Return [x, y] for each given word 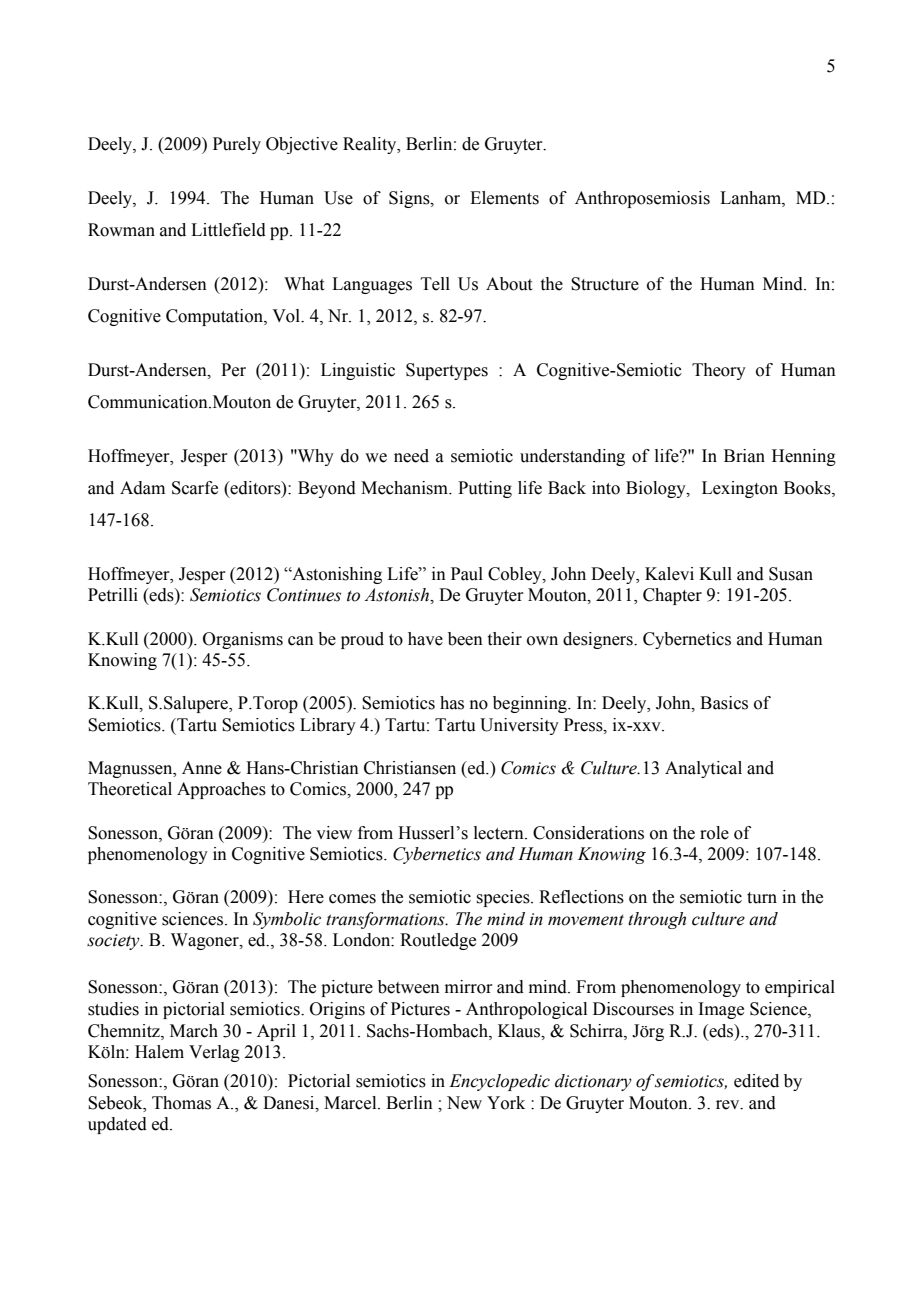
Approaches [221, 790]
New [464, 1103]
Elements [504, 198]
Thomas [181, 1103]
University [519, 726]
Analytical [703, 769]
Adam [142, 488]
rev [729, 1105]
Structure [605, 284]
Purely [237, 145]
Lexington [740, 489]
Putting [485, 489]
